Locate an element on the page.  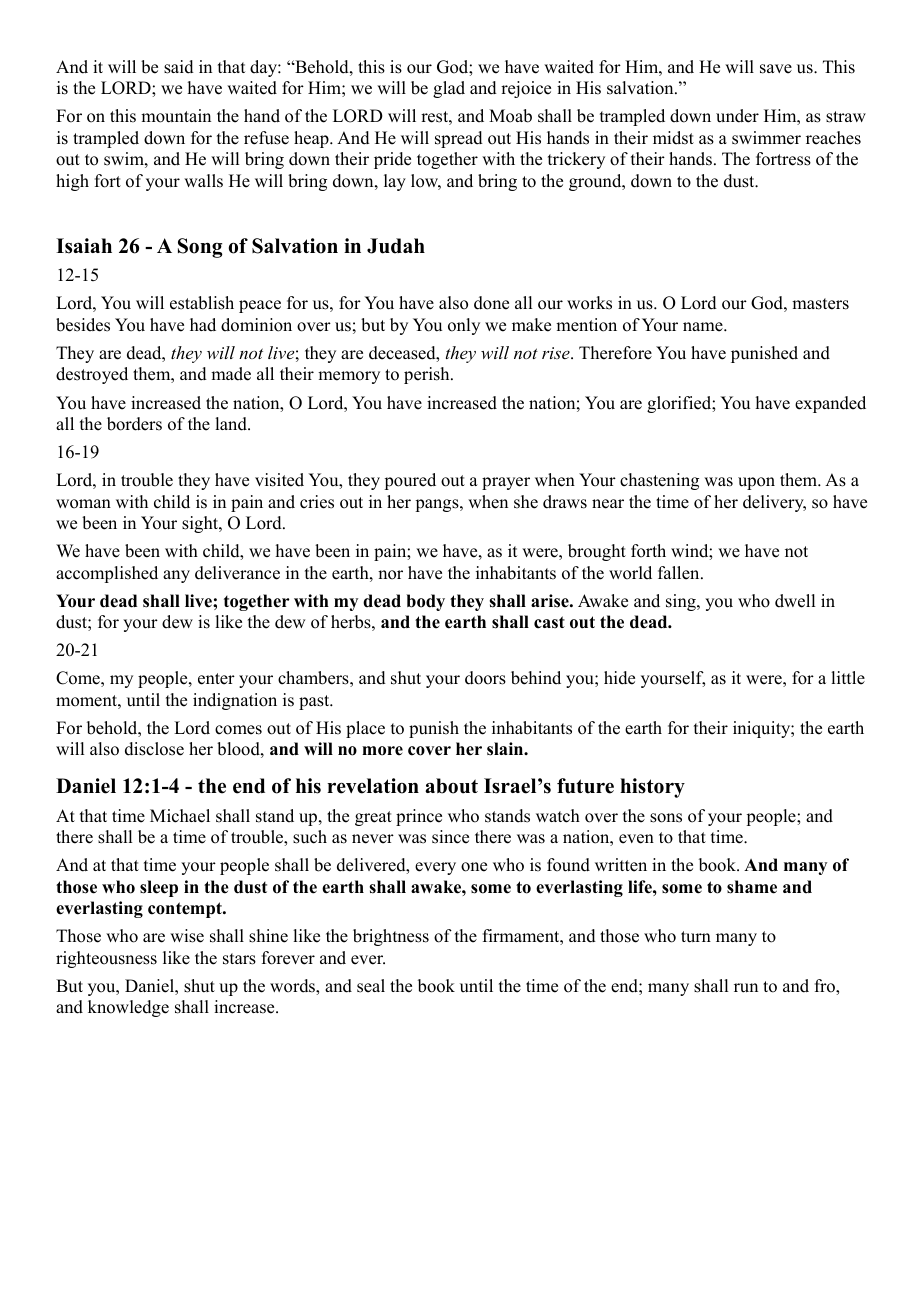
under is located at coordinates (737, 116).
